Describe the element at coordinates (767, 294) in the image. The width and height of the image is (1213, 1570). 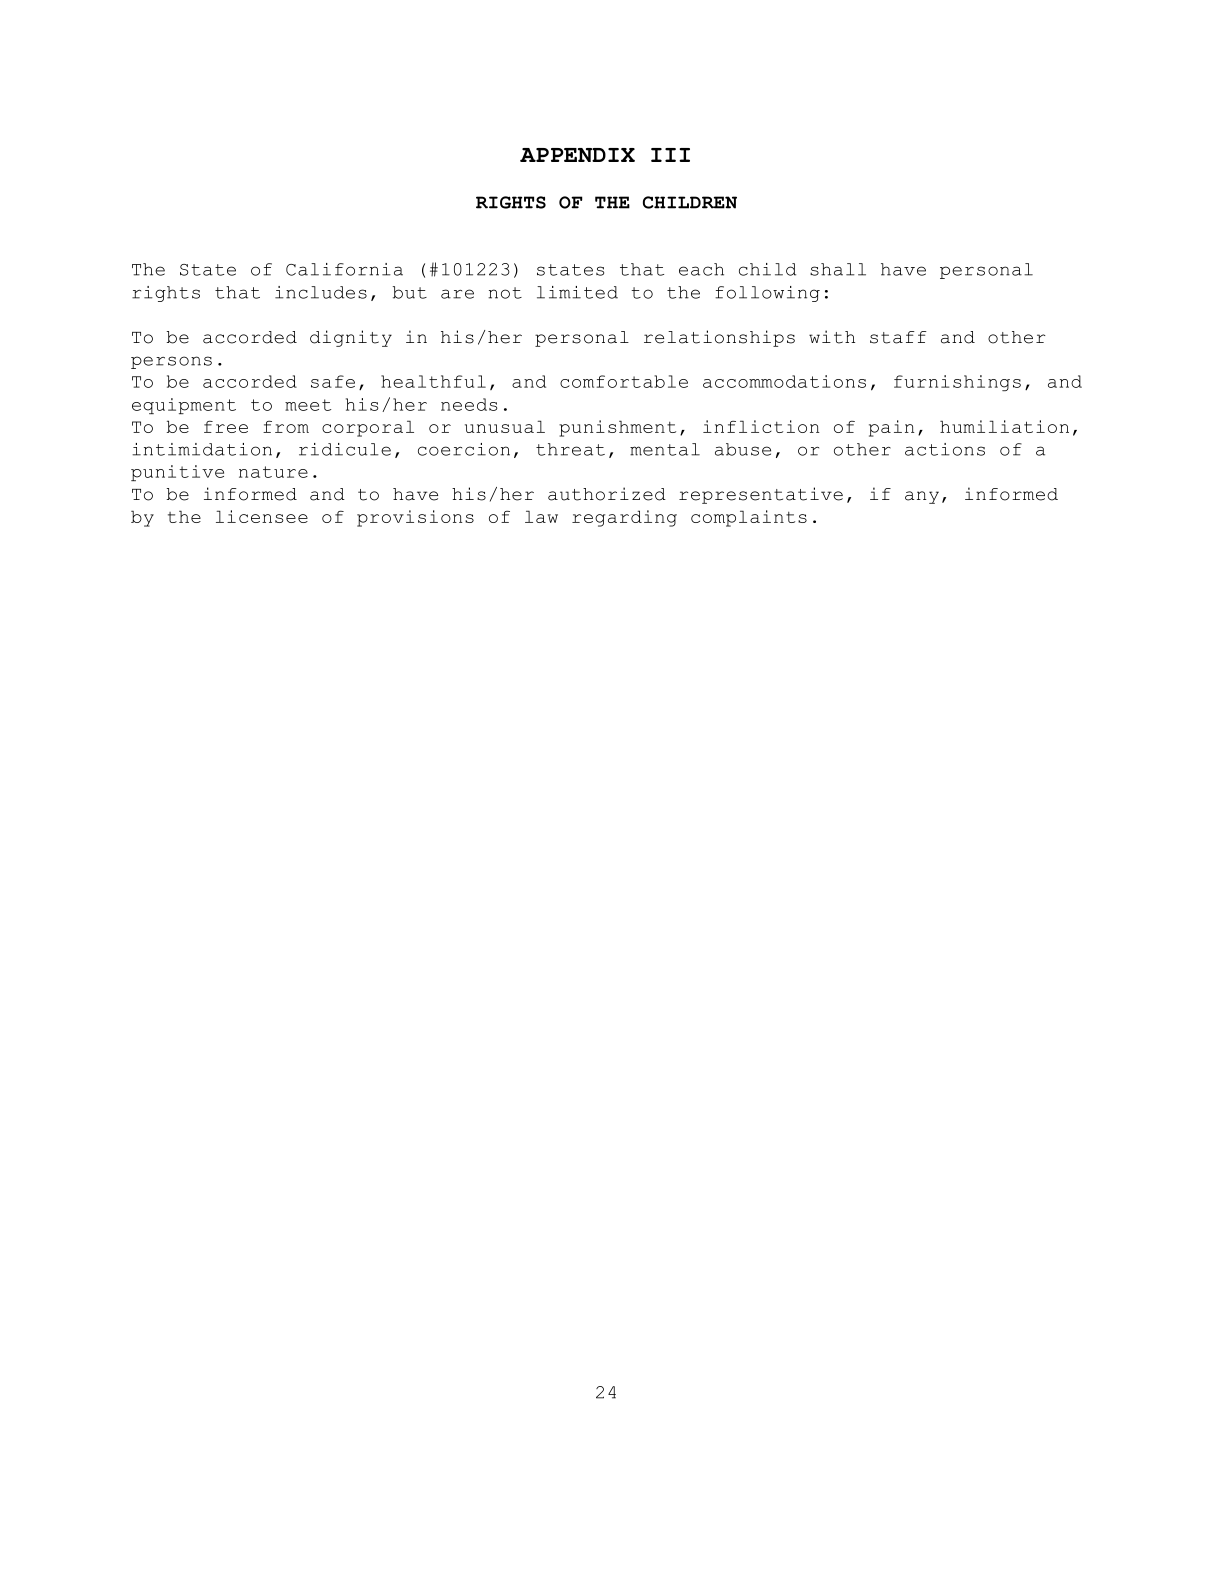
I see `following` at that location.
